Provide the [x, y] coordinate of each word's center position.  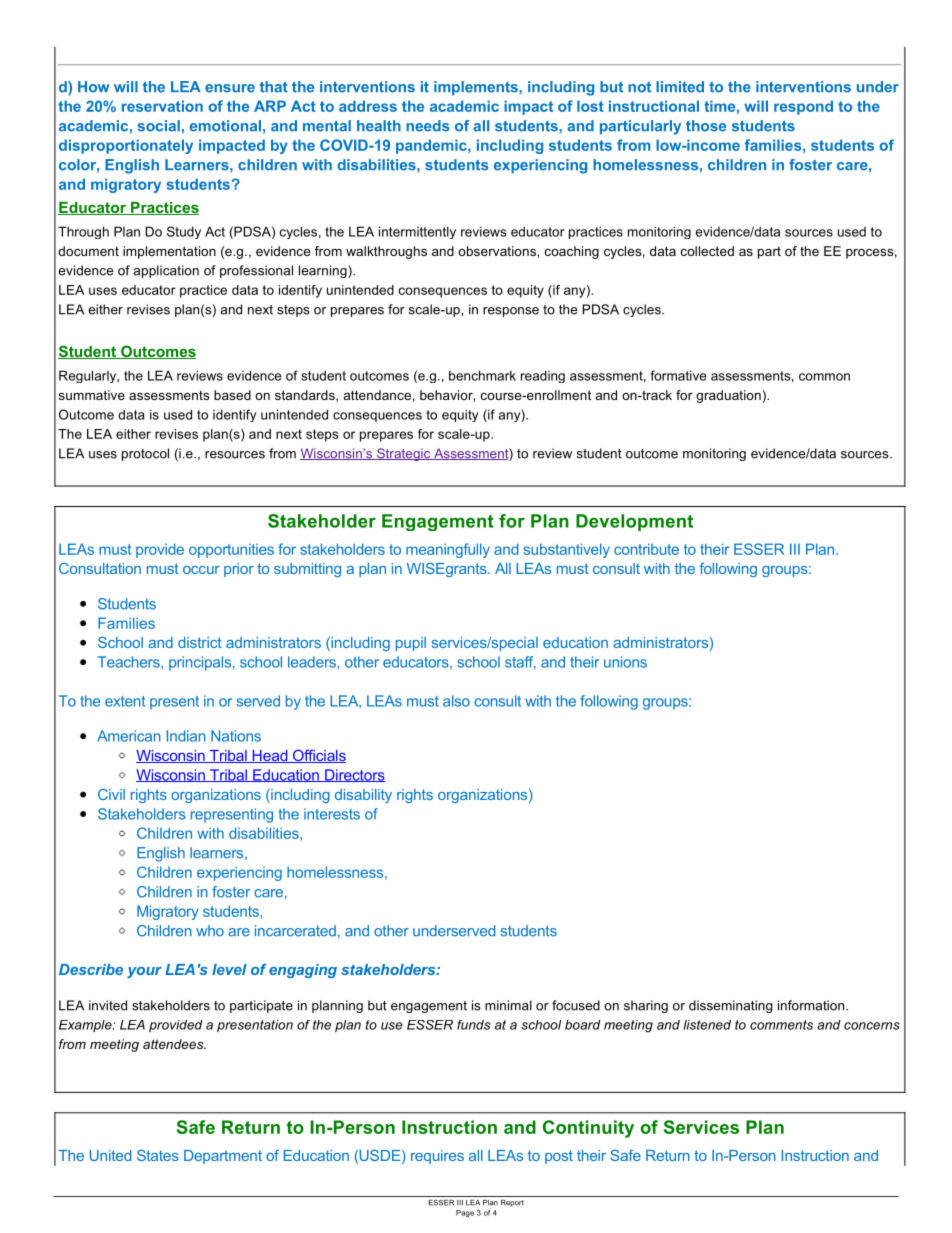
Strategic [404, 454]
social [158, 126]
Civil [111, 794]
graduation [728, 396]
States [158, 1155]
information [812, 1005]
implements [477, 88]
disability [363, 796]
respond [803, 107]
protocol [145, 454]
